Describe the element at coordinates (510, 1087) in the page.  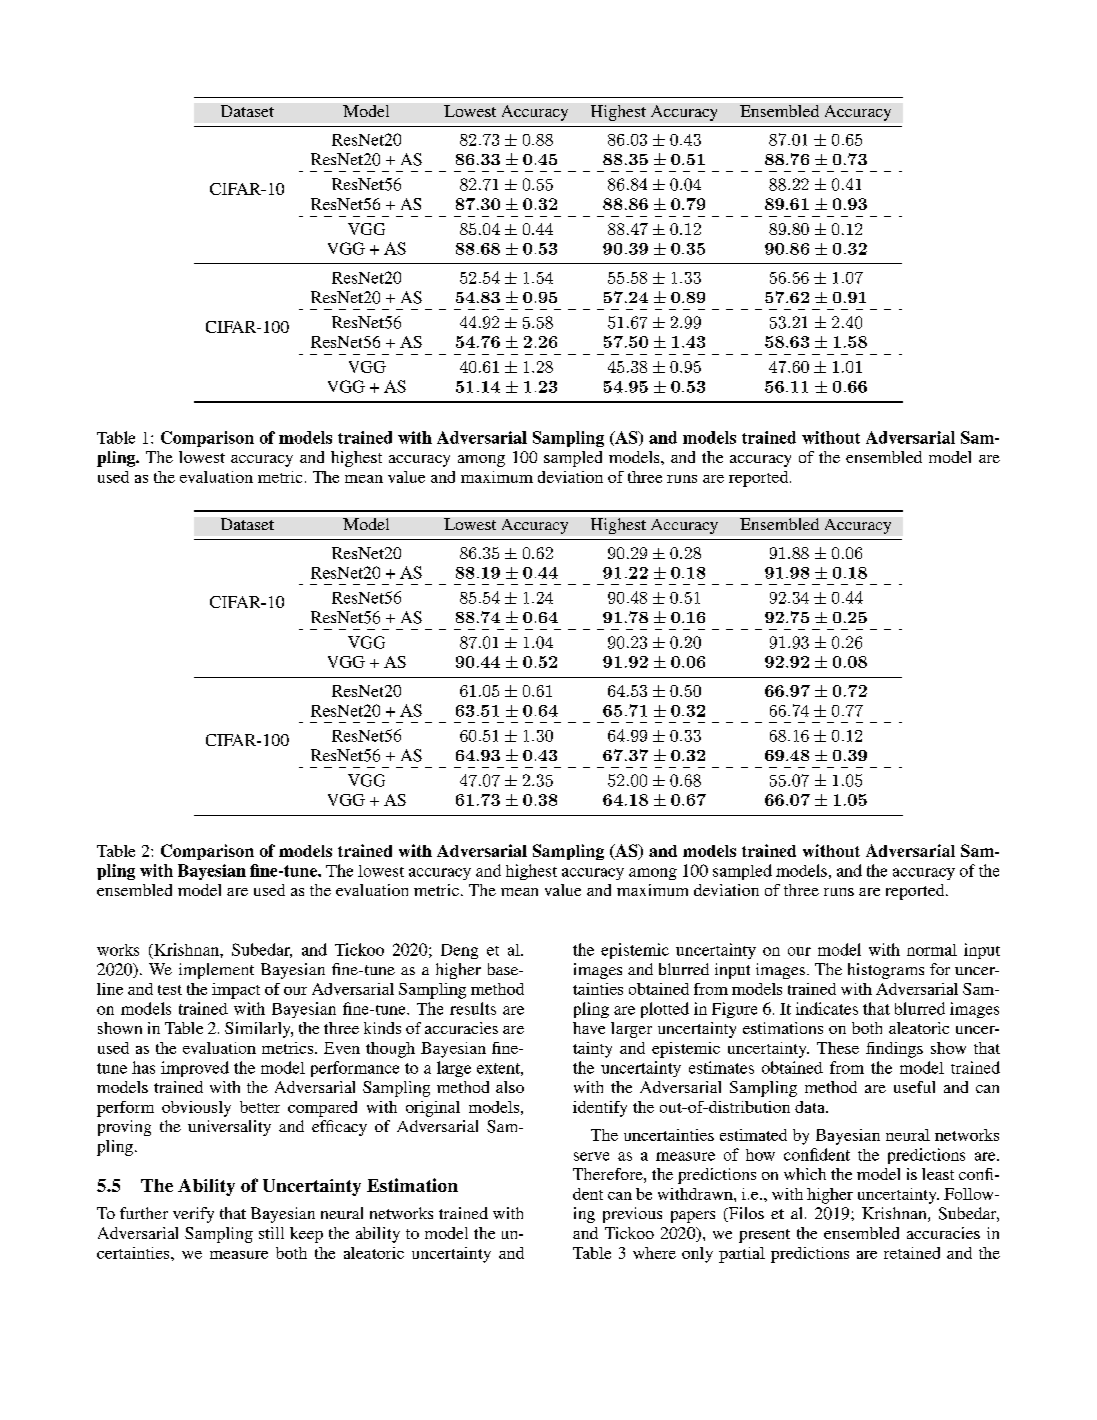
I see `also` at that location.
